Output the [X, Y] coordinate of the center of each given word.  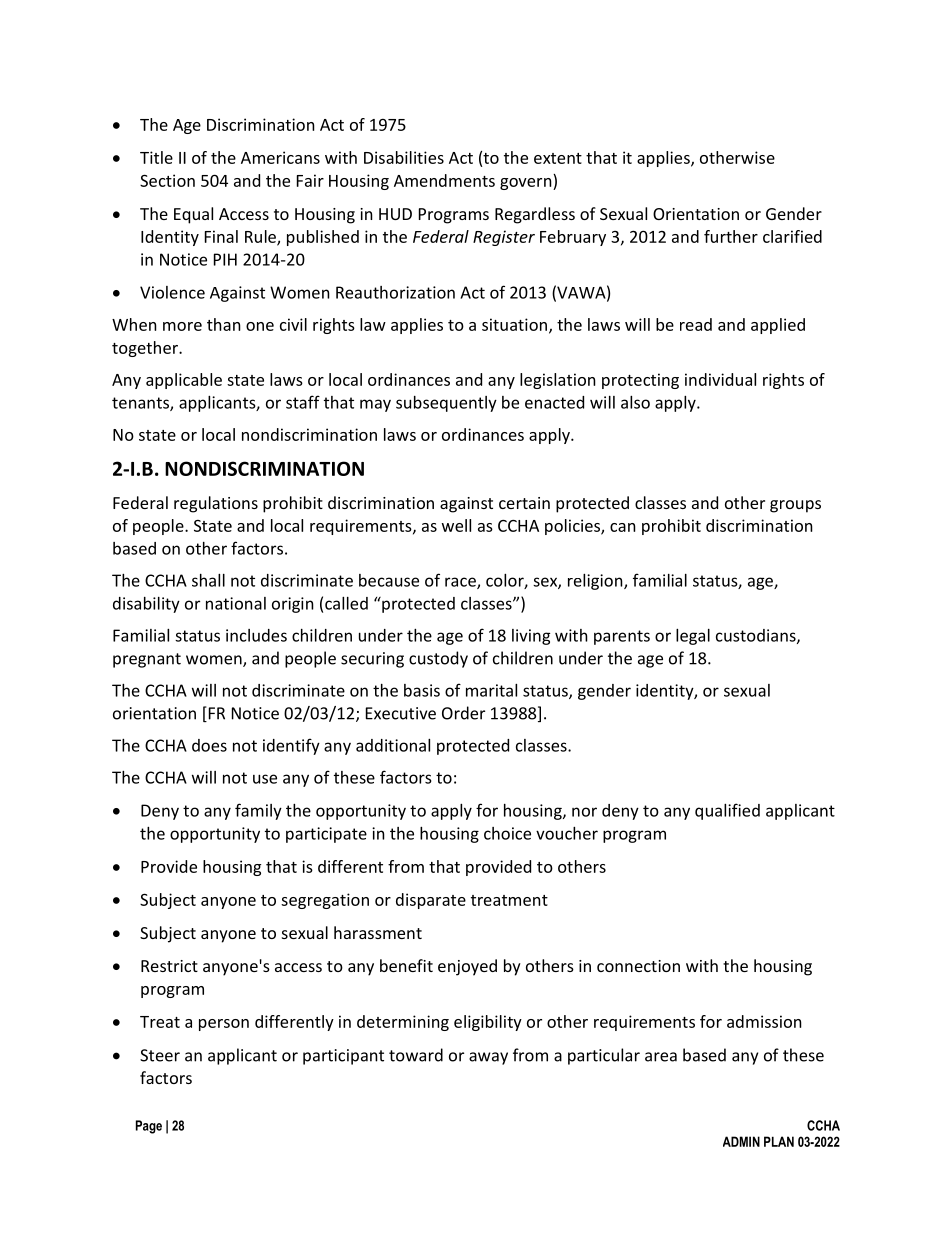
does [209, 745]
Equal [193, 215]
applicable [184, 381]
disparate [431, 901]
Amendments [444, 180]
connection [638, 966]
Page [149, 1127]
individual [720, 379]
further [731, 236]
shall [208, 580]
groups [795, 506]
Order [463, 713]
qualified [727, 811]
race [461, 583]
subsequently [446, 404]
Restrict [169, 966]
